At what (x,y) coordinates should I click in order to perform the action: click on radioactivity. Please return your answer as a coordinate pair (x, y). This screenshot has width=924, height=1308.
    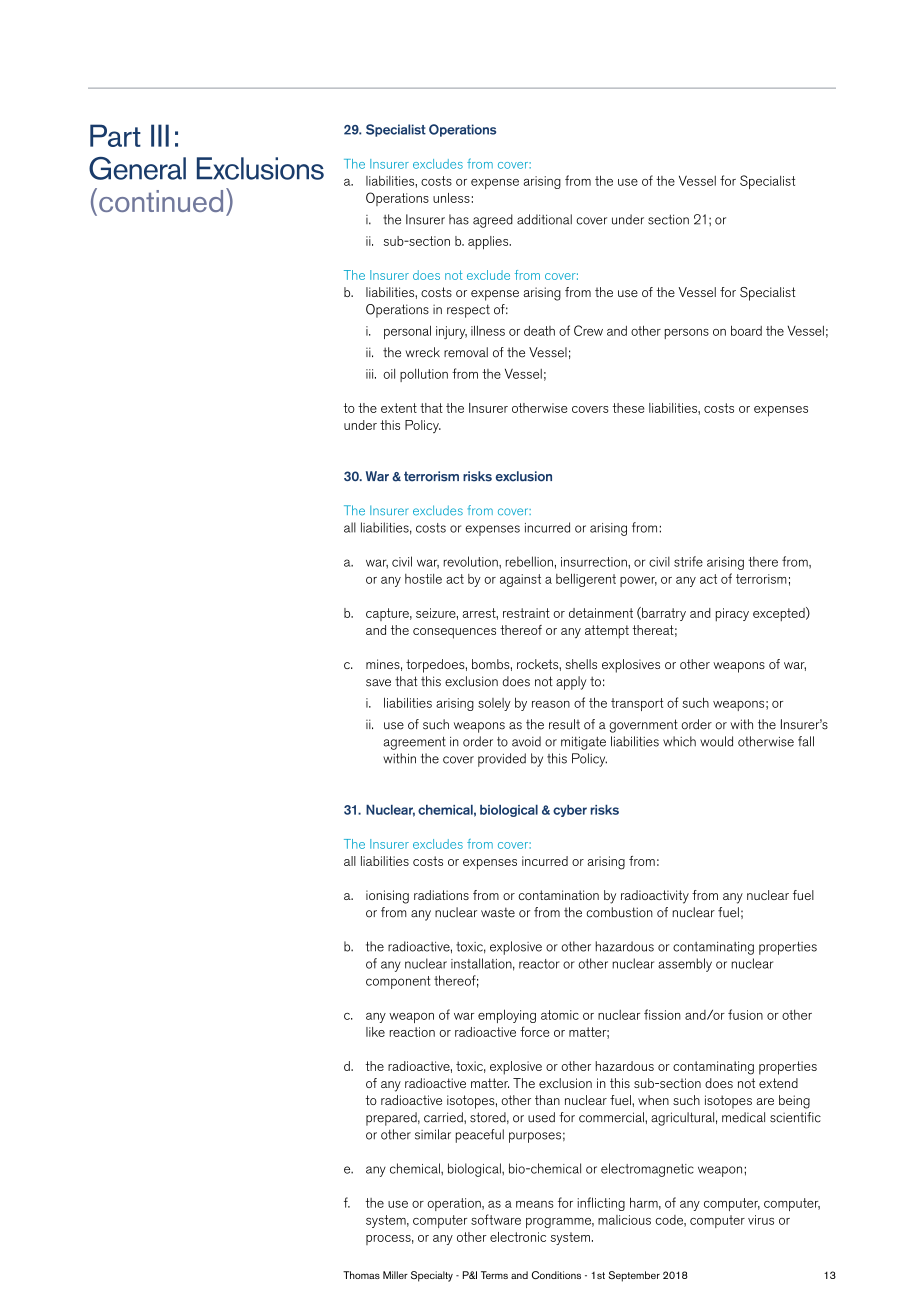
    Looking at the image, I should click on (655, 897).
